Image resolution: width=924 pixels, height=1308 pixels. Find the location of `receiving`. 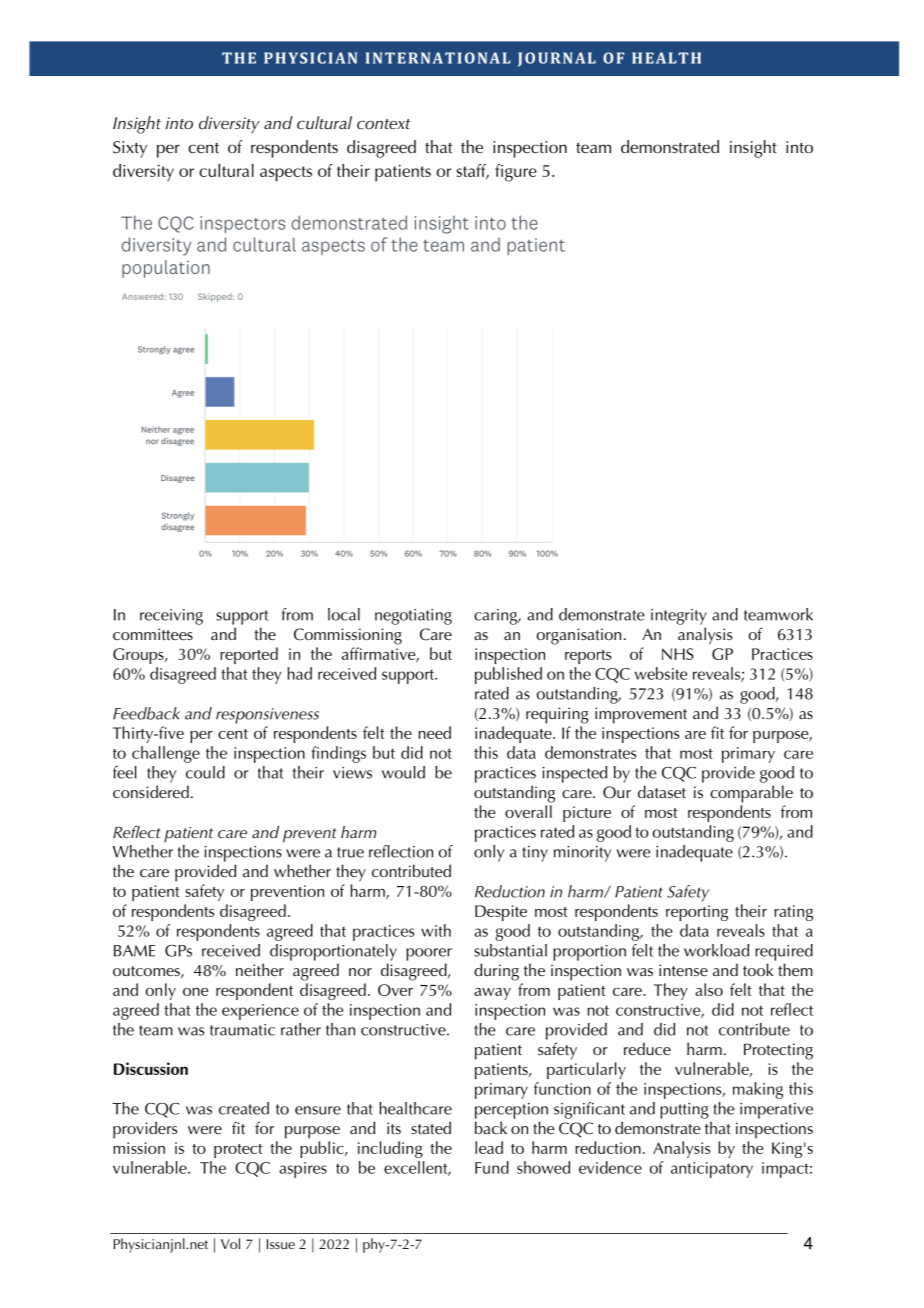

receiving is located at coordinates (171, 617).
